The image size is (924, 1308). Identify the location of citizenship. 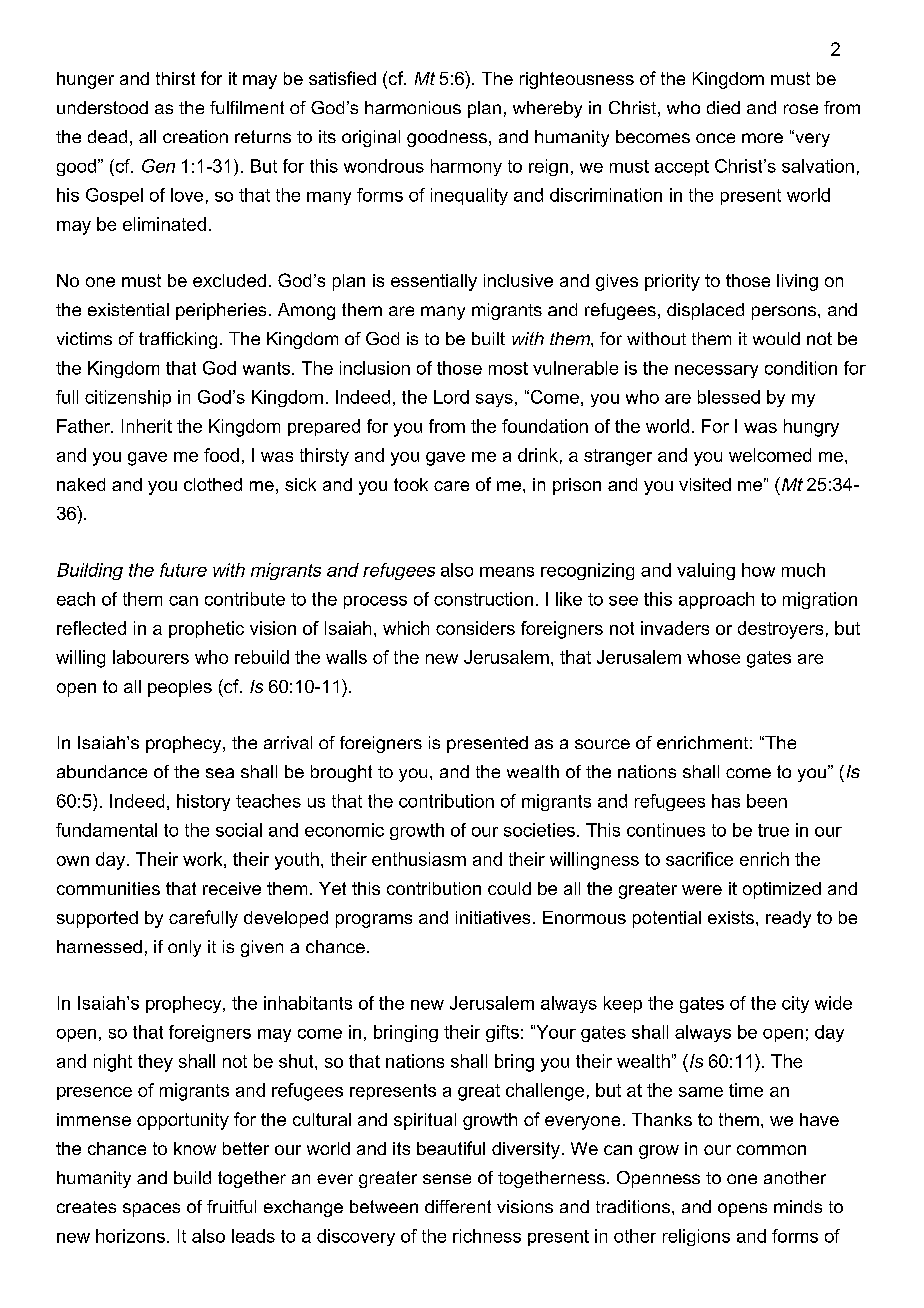
(128, 398).
